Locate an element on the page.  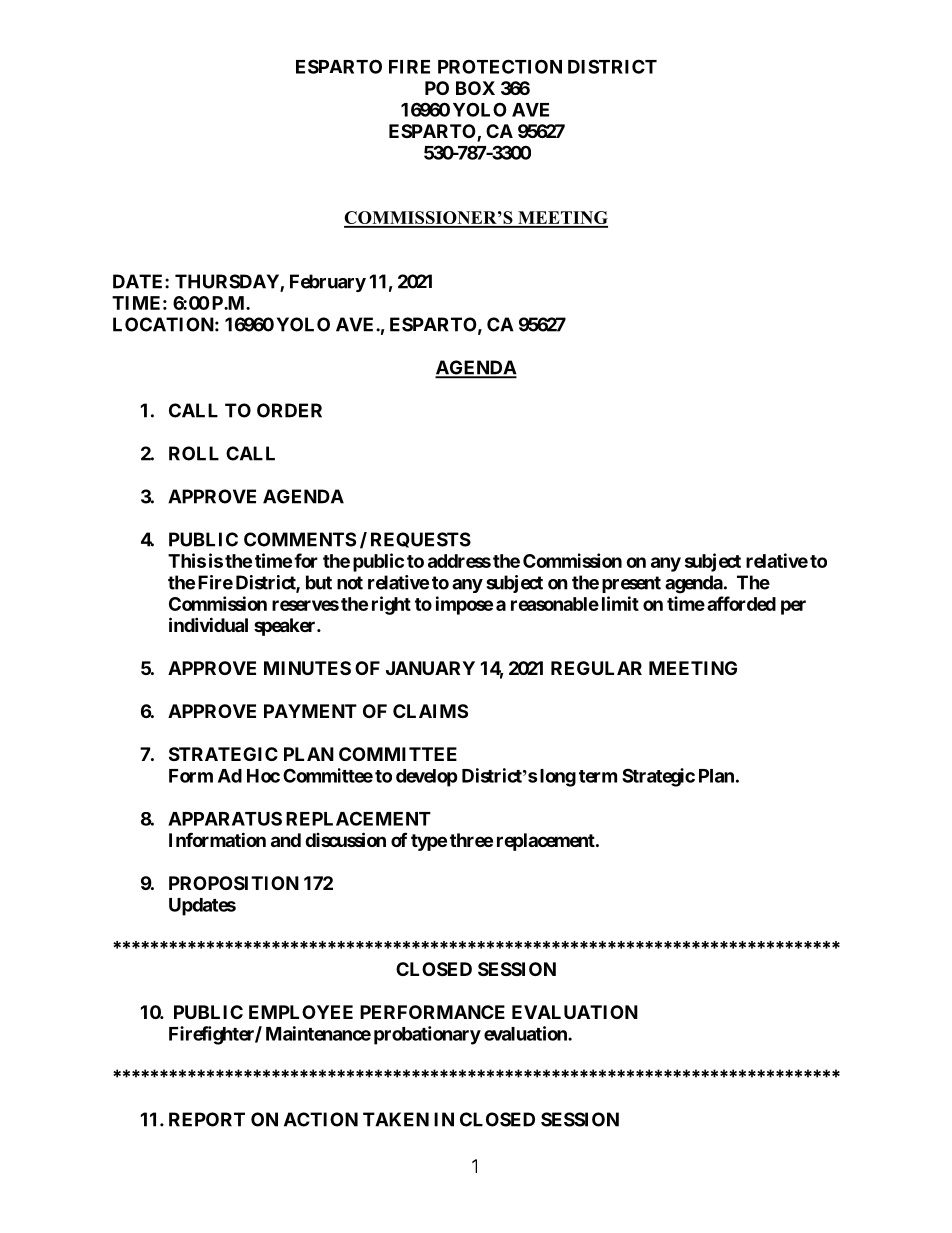
develop is located at coordinates (427, 778).
